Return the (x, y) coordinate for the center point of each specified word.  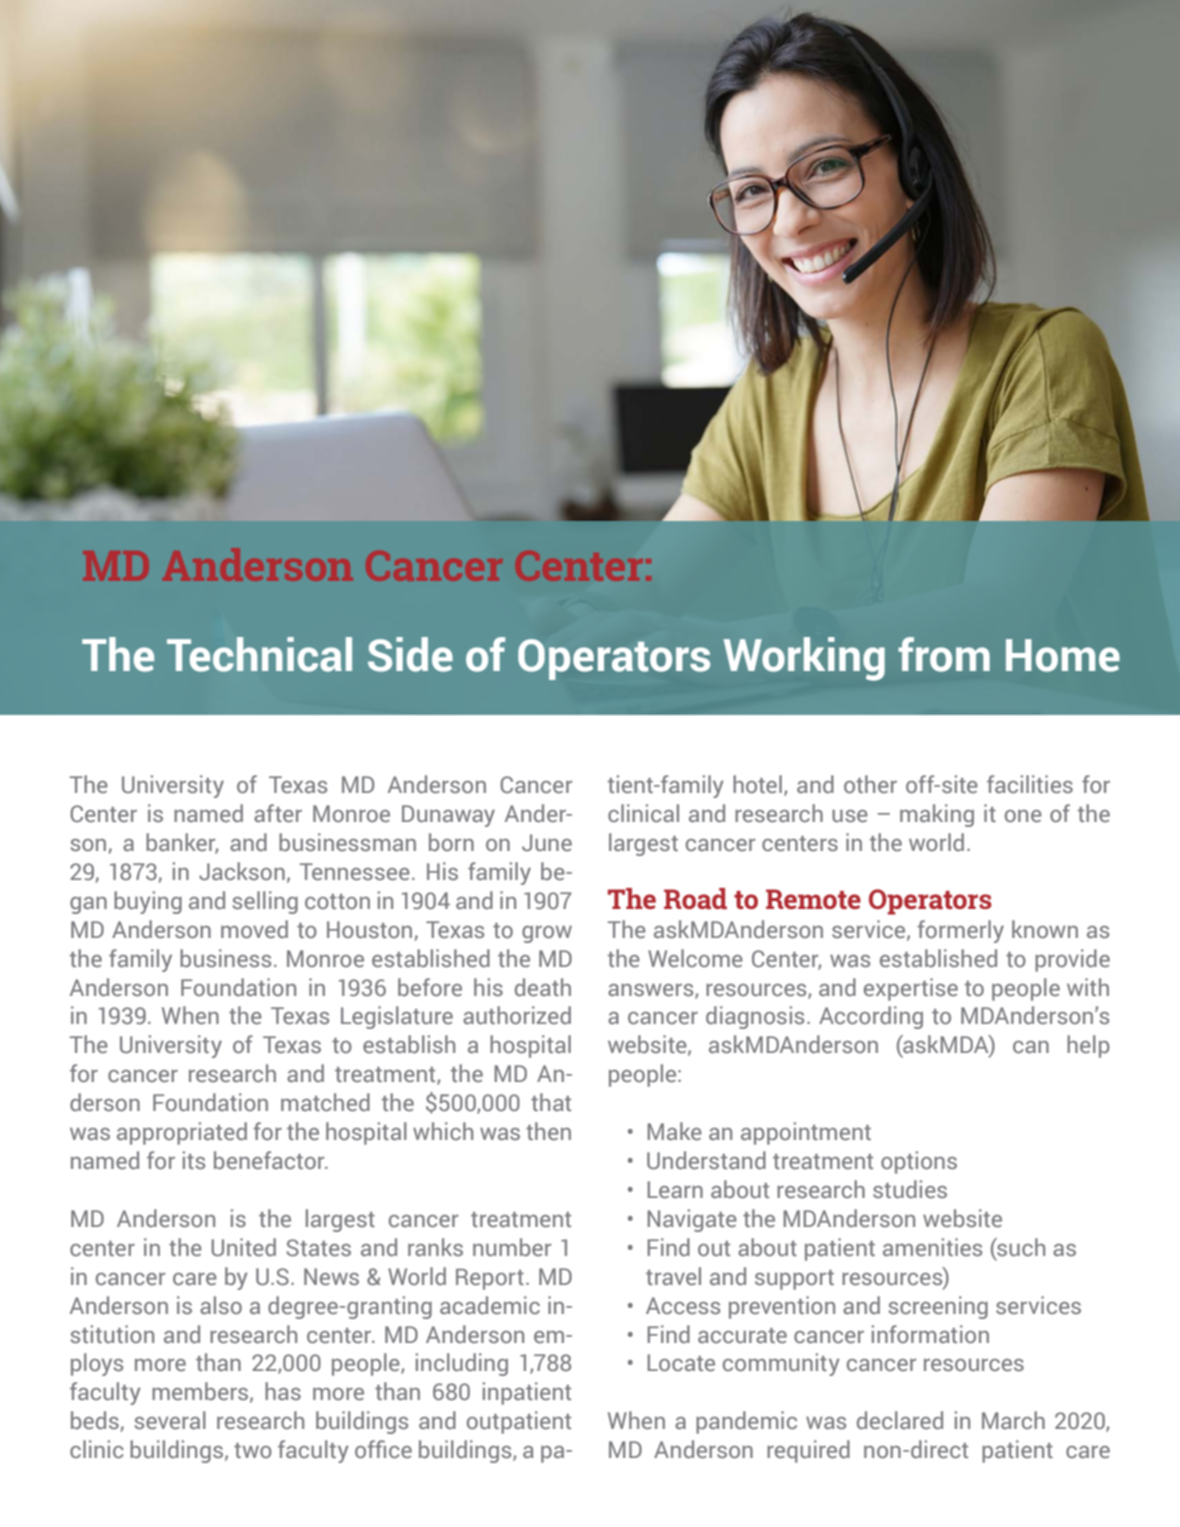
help (1088, 1046)
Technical (259, 654)
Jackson (242, 871)
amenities (932, 1247)
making (937, 815)
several (170, 1420)
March (1013, 1420)
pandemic (746, 1422)
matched (325, 1102)
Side (410, 654)
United (243, 1247)
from (944, 654)
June (547, 843)
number (512, 1247)
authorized (517, 1015)
